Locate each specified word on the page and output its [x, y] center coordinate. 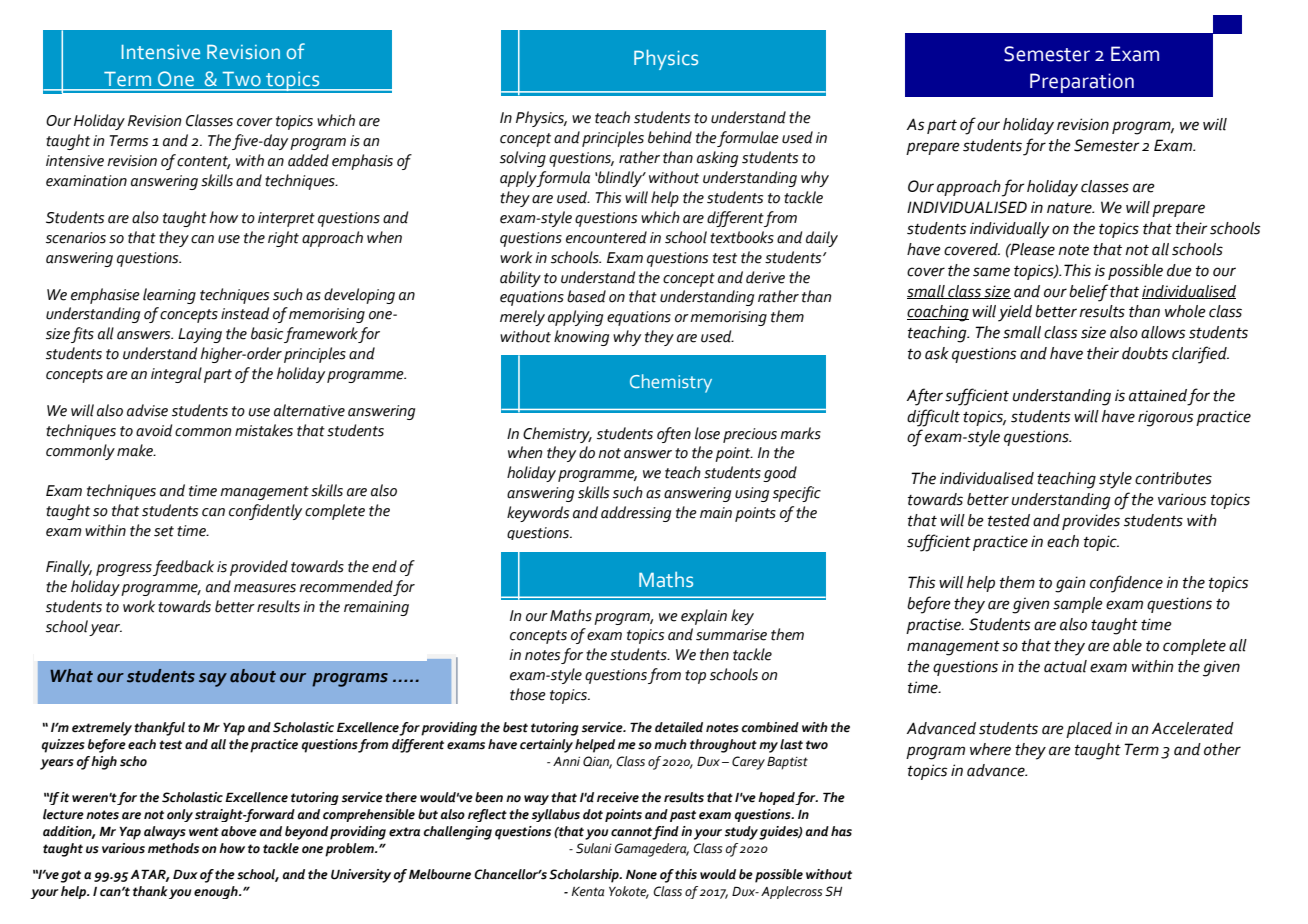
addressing [636, 514]
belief [1088, 293]
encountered [606, 237]
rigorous [1165, 418]
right [283, 239]
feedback [183, 568]
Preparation [1082, 83]
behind [670, 137]
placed [1089, 730]
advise [147, 410]
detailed [679, 727]
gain [1070, 584]
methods [173, 848]
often [674, 435]
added [308, 160]
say [213, 680]
